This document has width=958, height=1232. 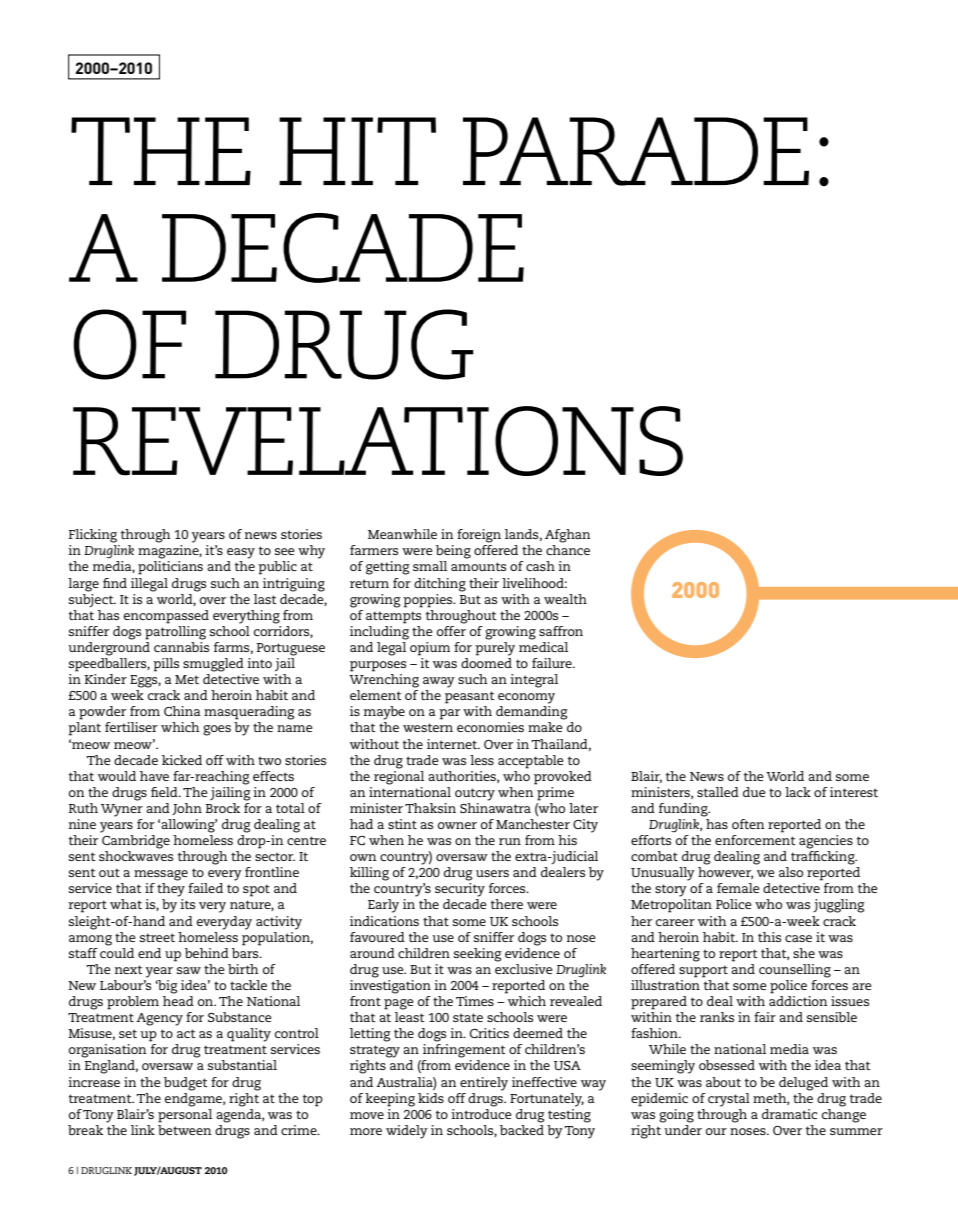 I want to click on HIT, so click(x=357, y=151).
